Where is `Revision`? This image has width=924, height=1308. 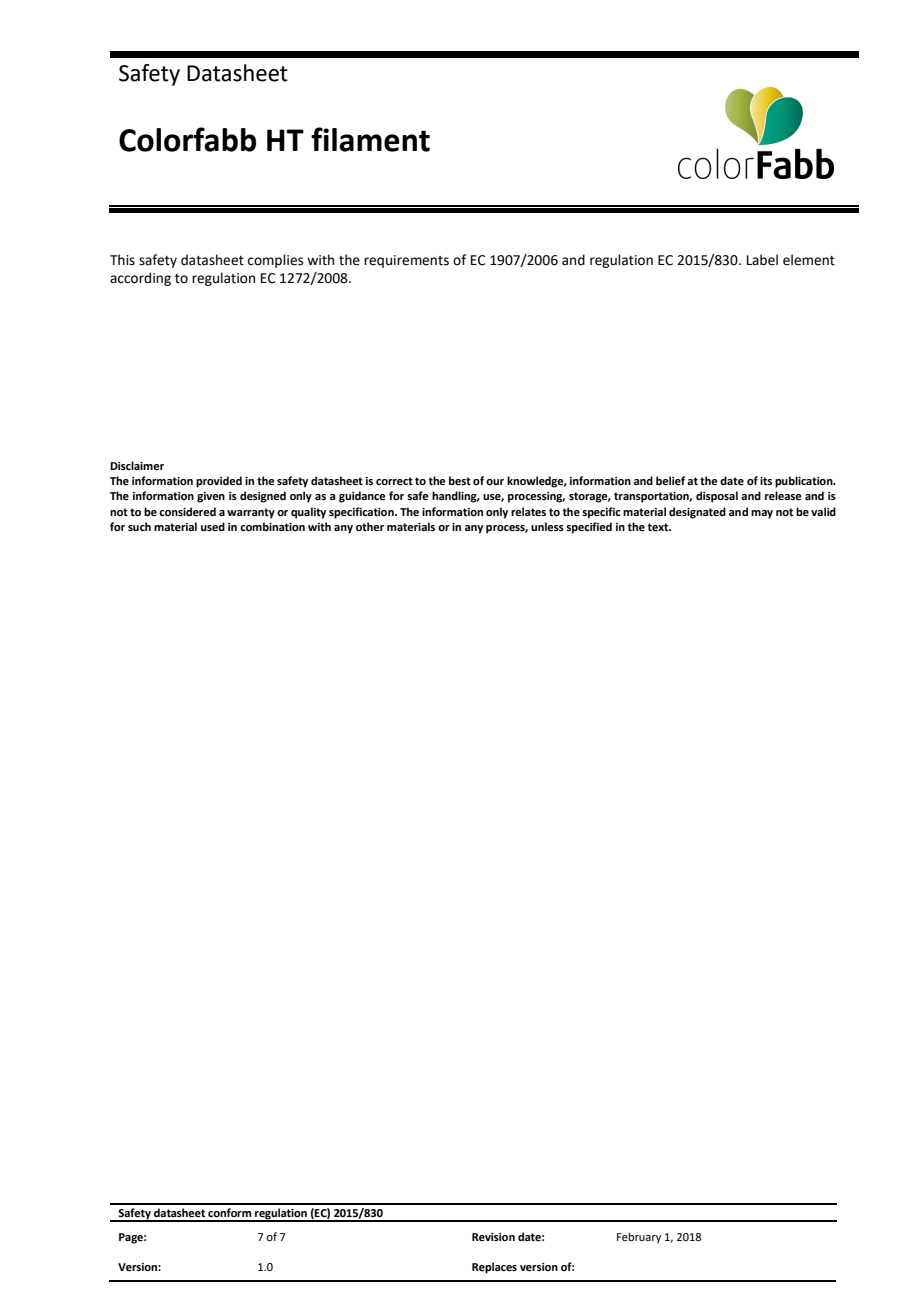
Revision is located at coordinates (493, 1237).
